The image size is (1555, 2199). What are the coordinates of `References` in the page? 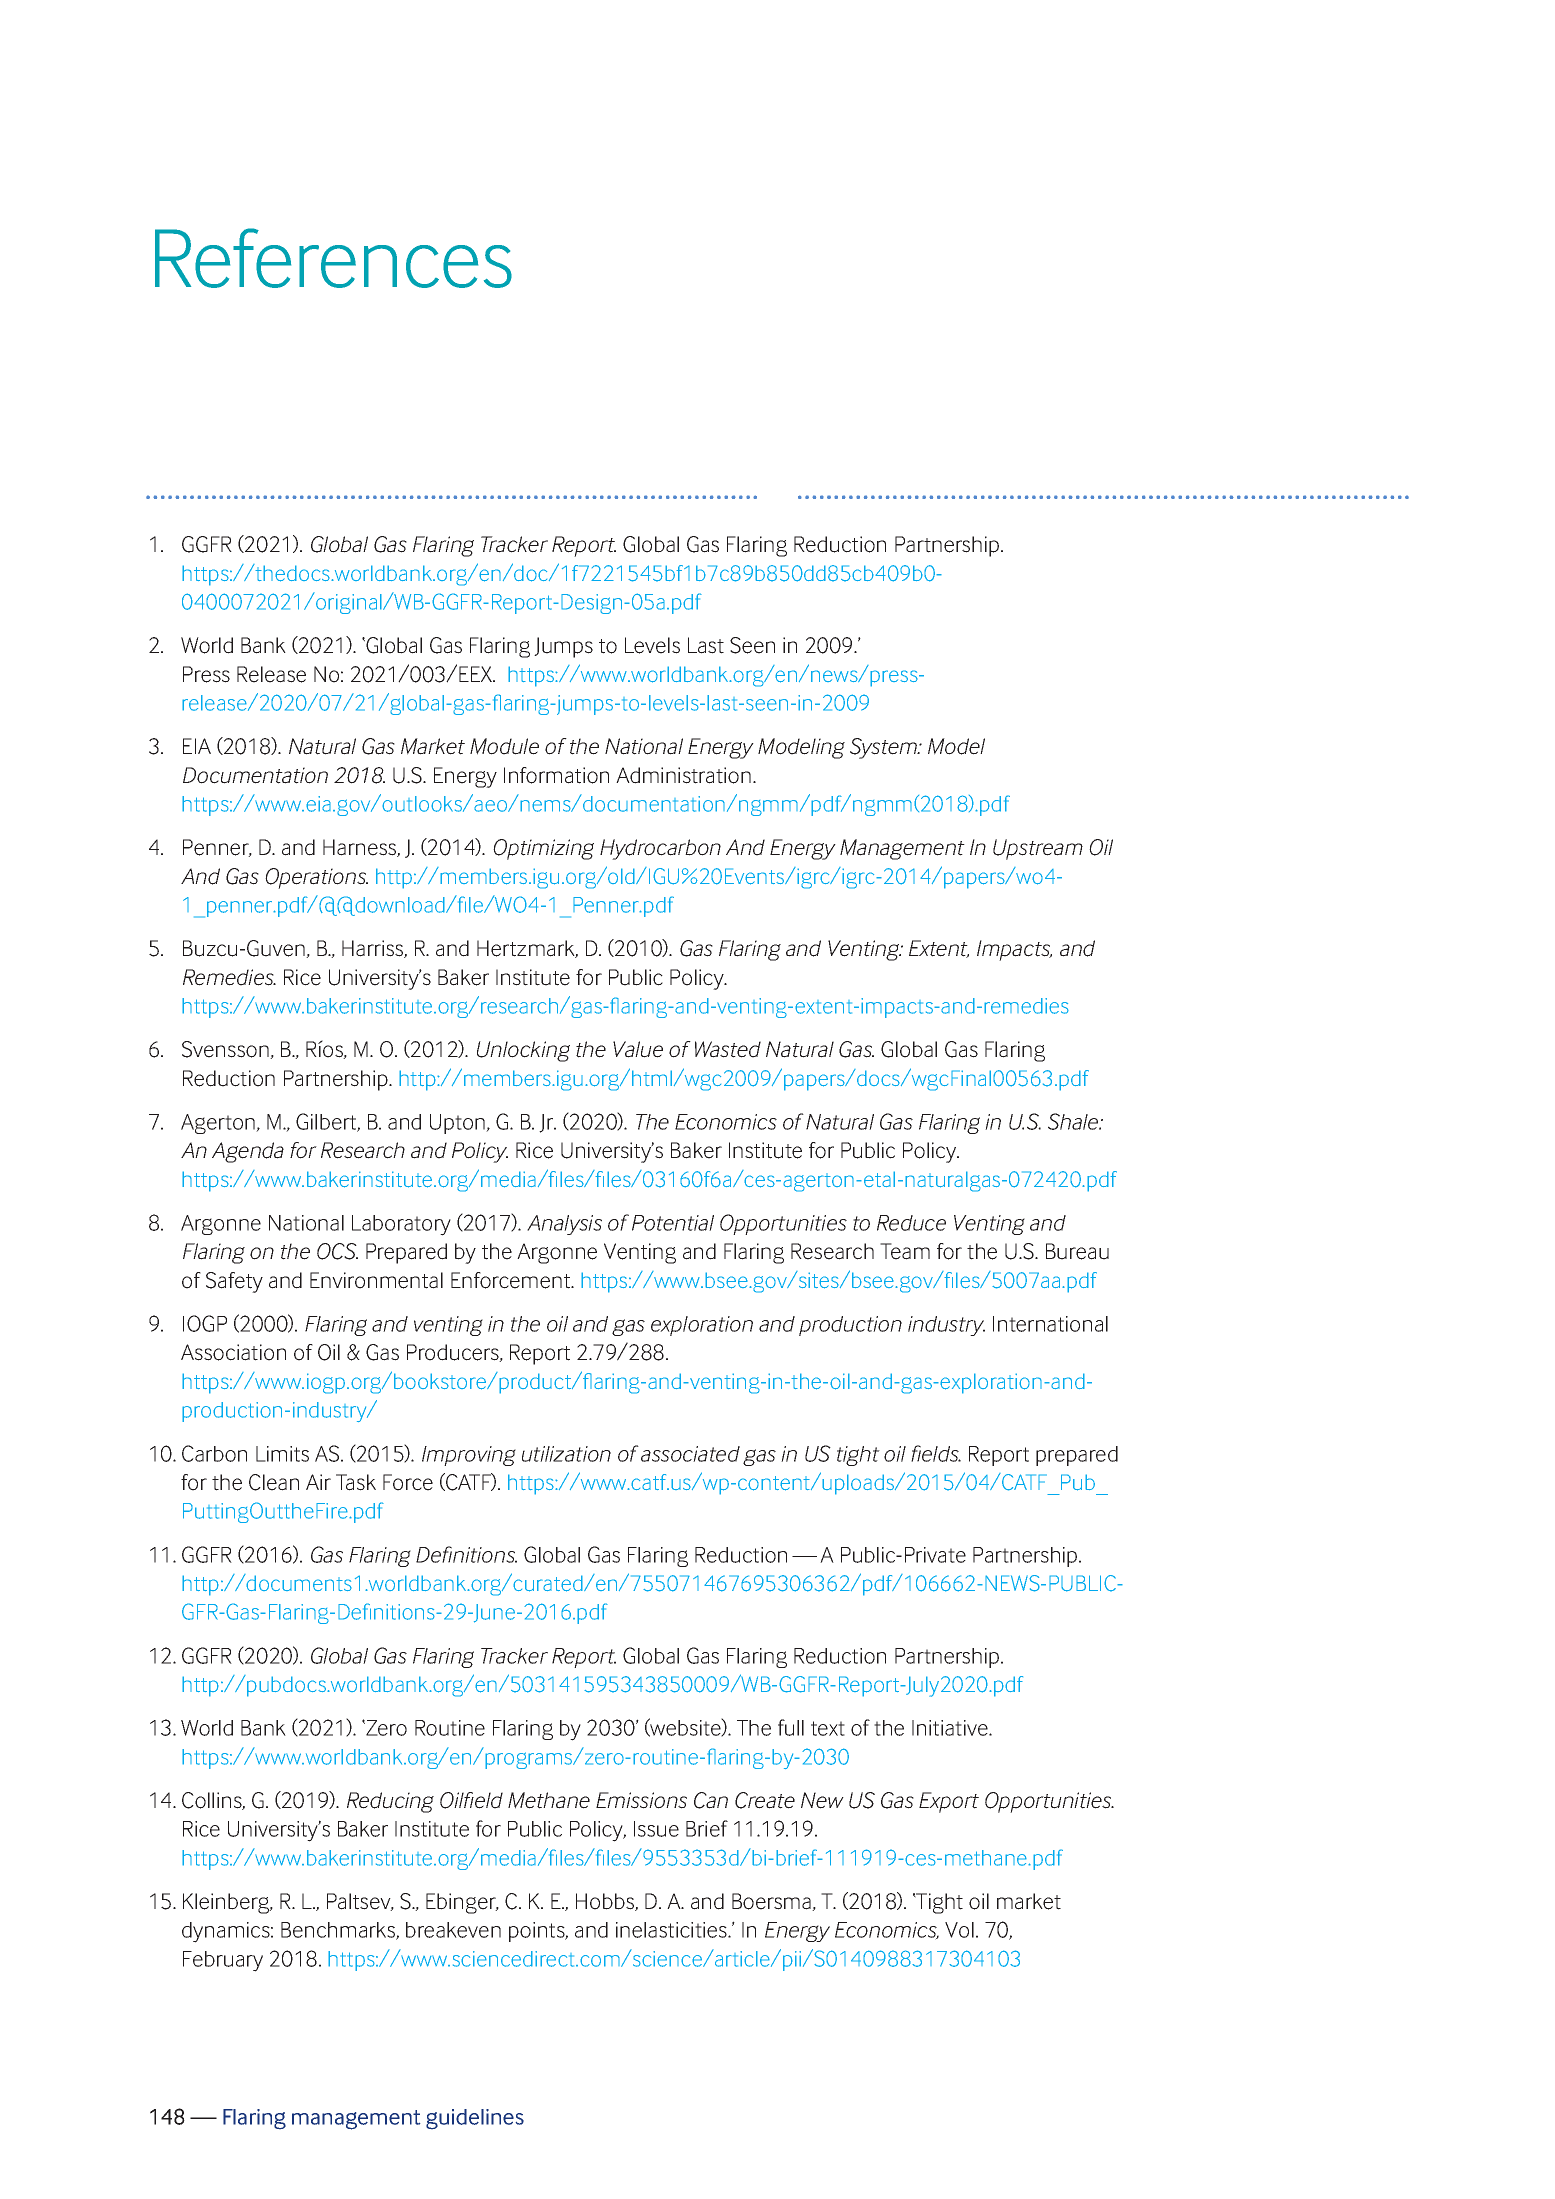 It's located at (333, 258).
